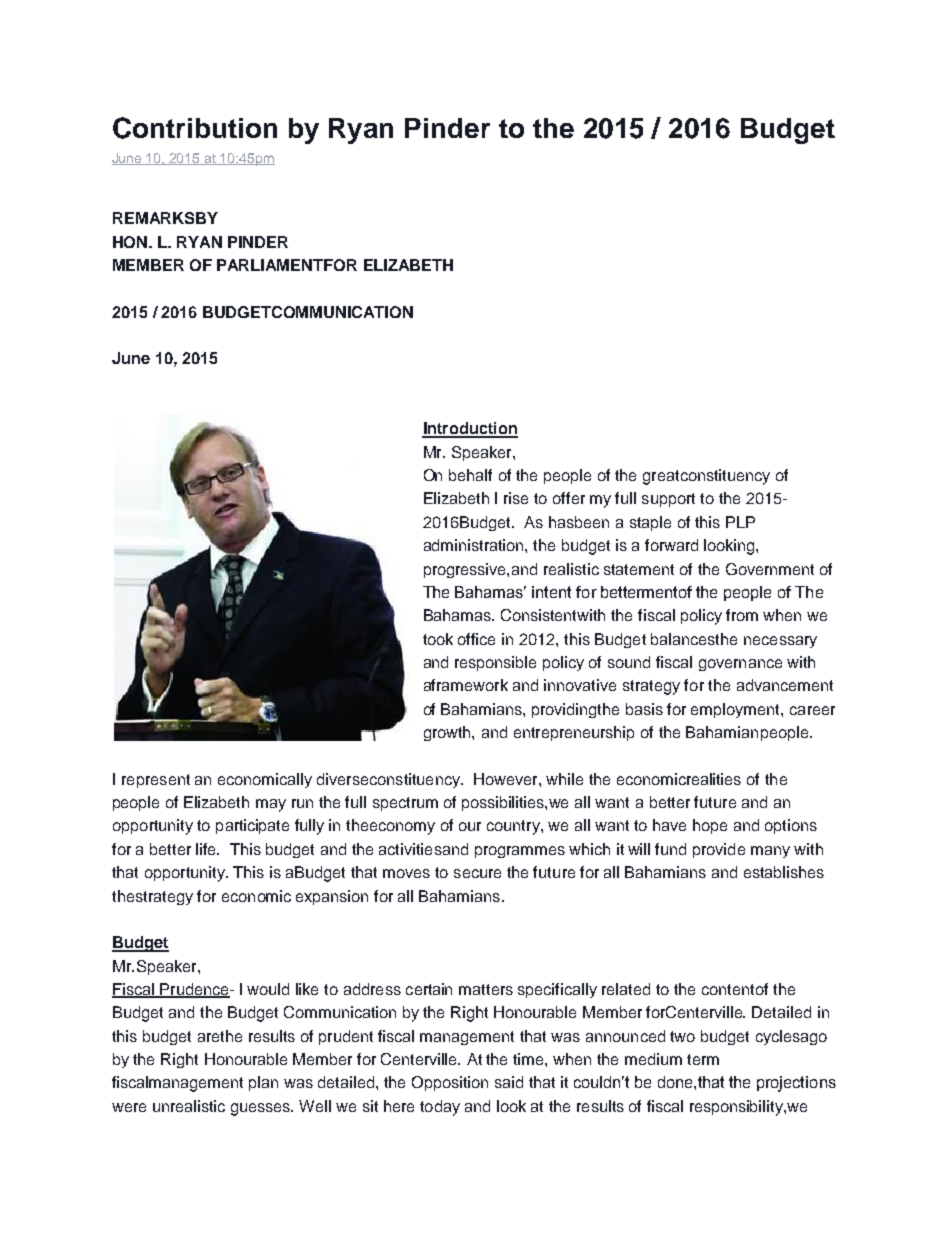 The width and height of the screenshot is (952, 1233). What do you see at coordinates (207, 849) in the screenshot?
I see `life` at bounding box center [207, 849].
